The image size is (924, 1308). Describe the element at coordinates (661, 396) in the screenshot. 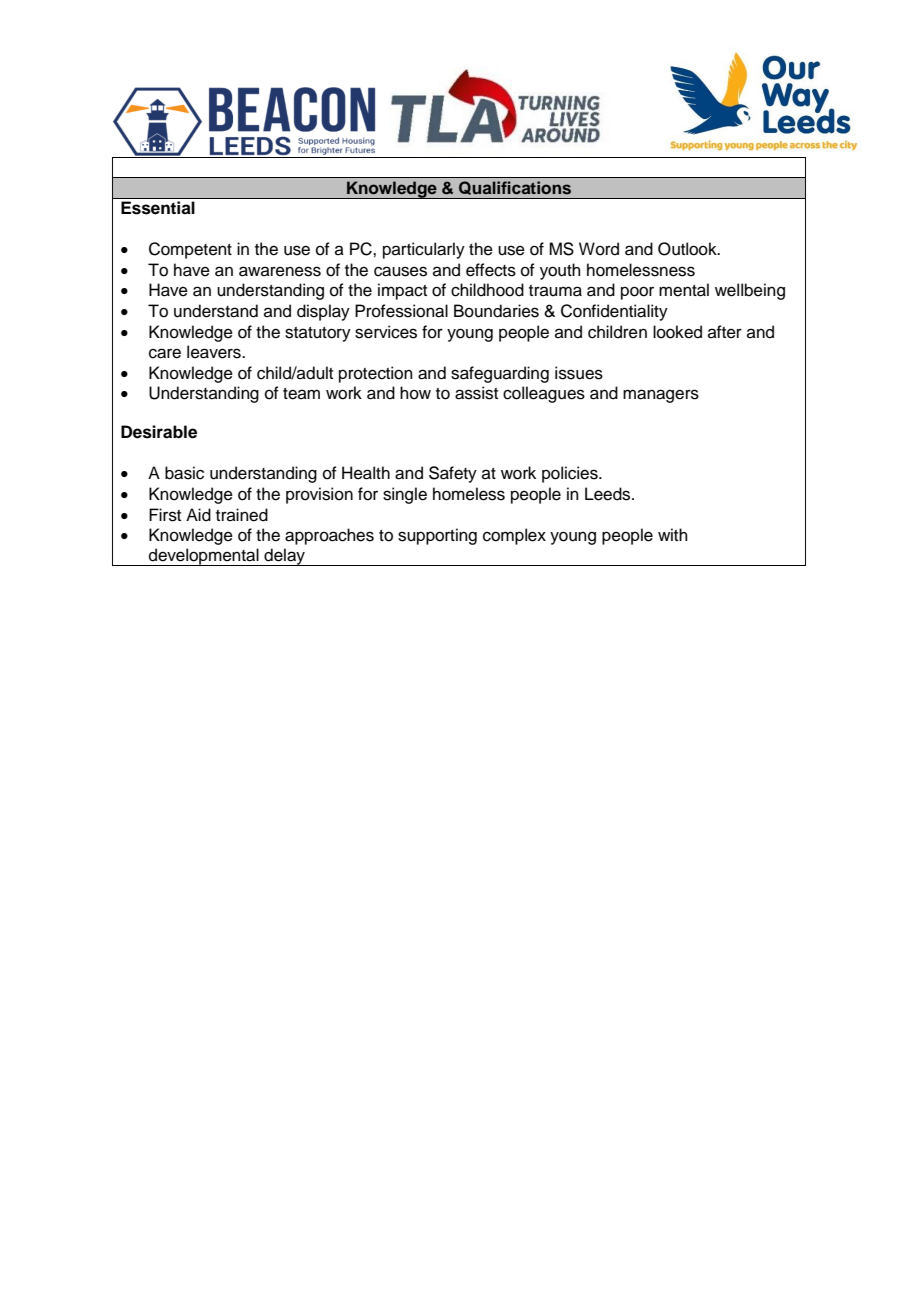

I see `managers` at that location.
